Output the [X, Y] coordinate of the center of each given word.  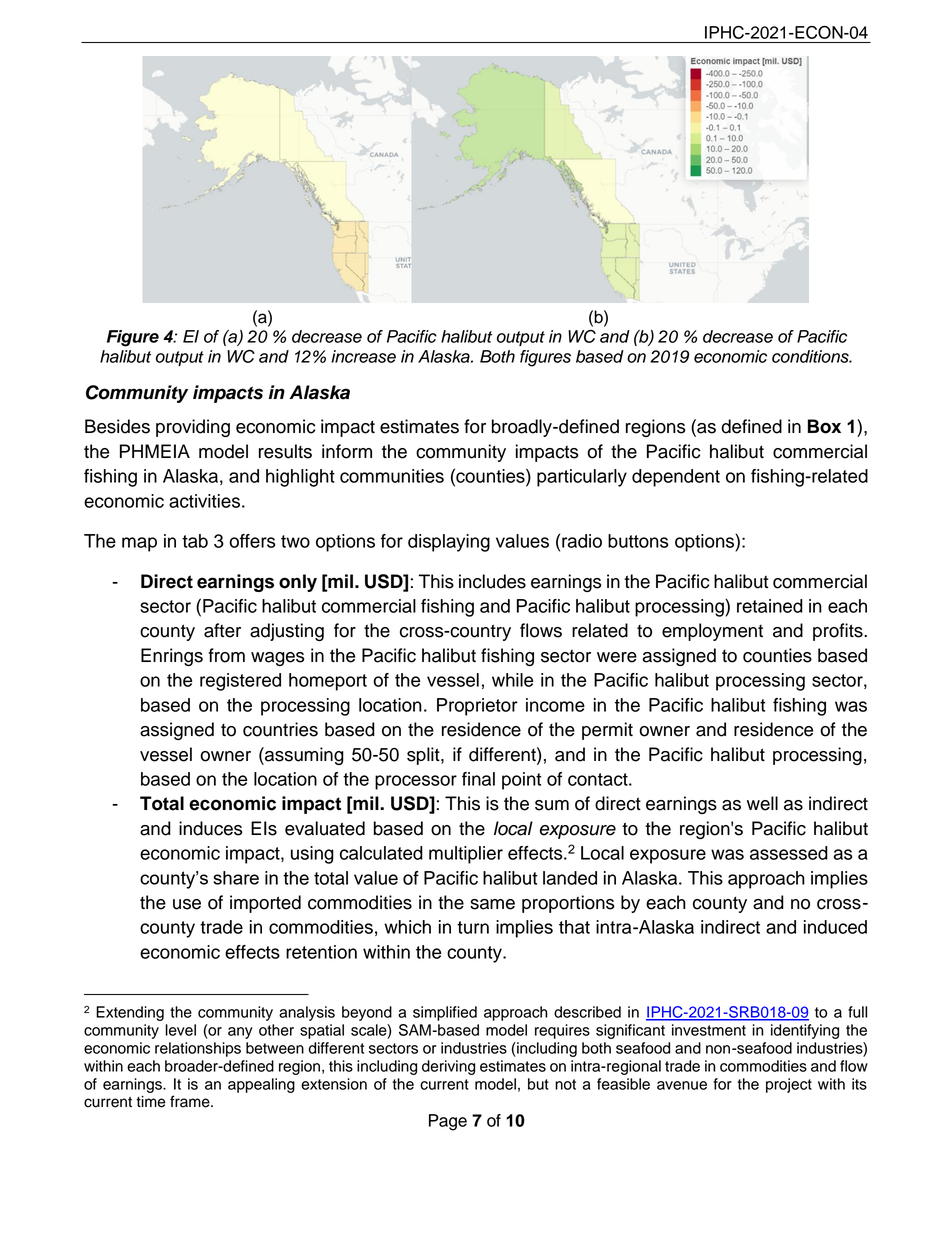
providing [193, 428]
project [789, 1085]
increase [363, 356]
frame [191, 1101]
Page [448, 1122]
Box [824, 426]
